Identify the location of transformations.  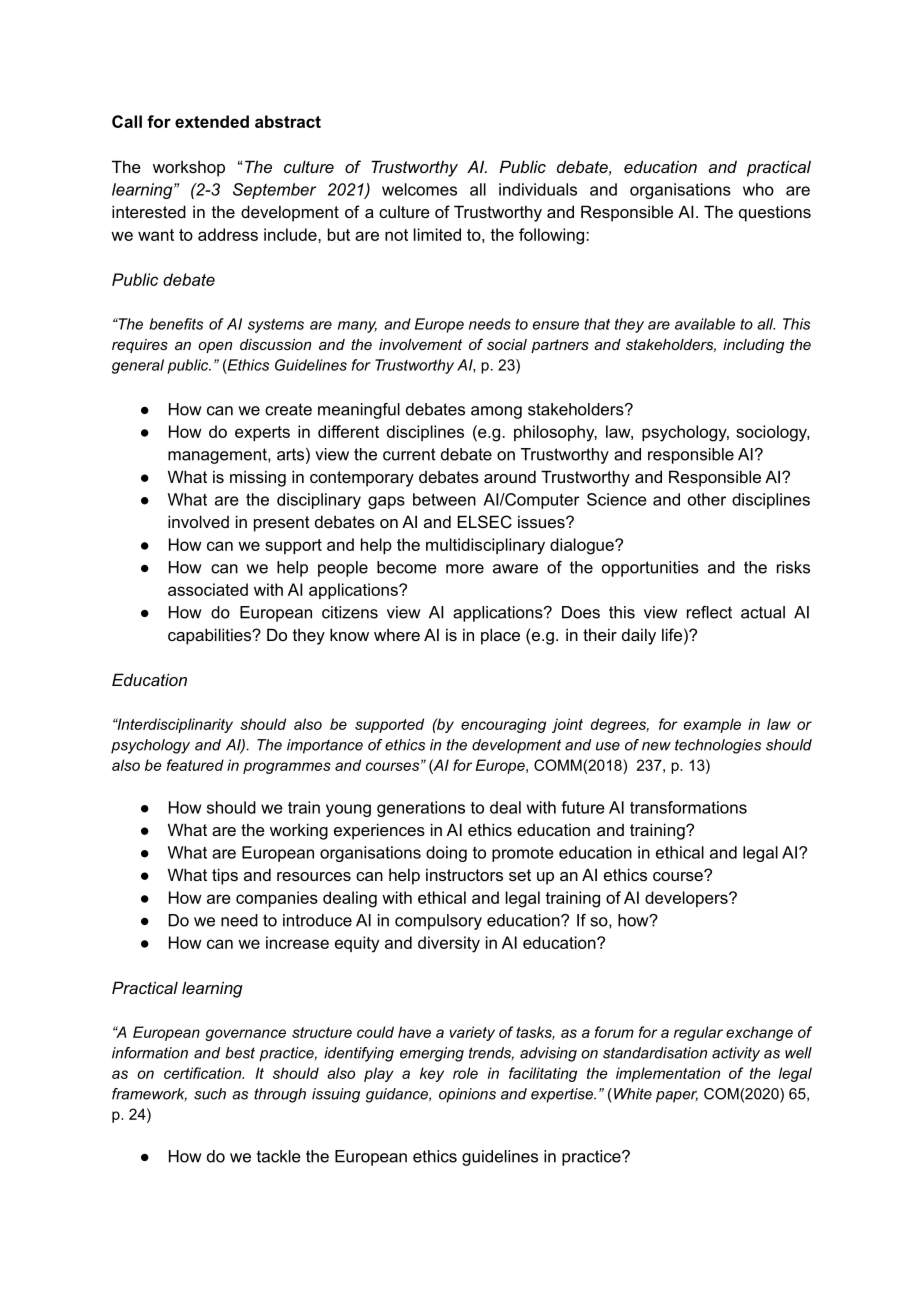
(688, 807).
